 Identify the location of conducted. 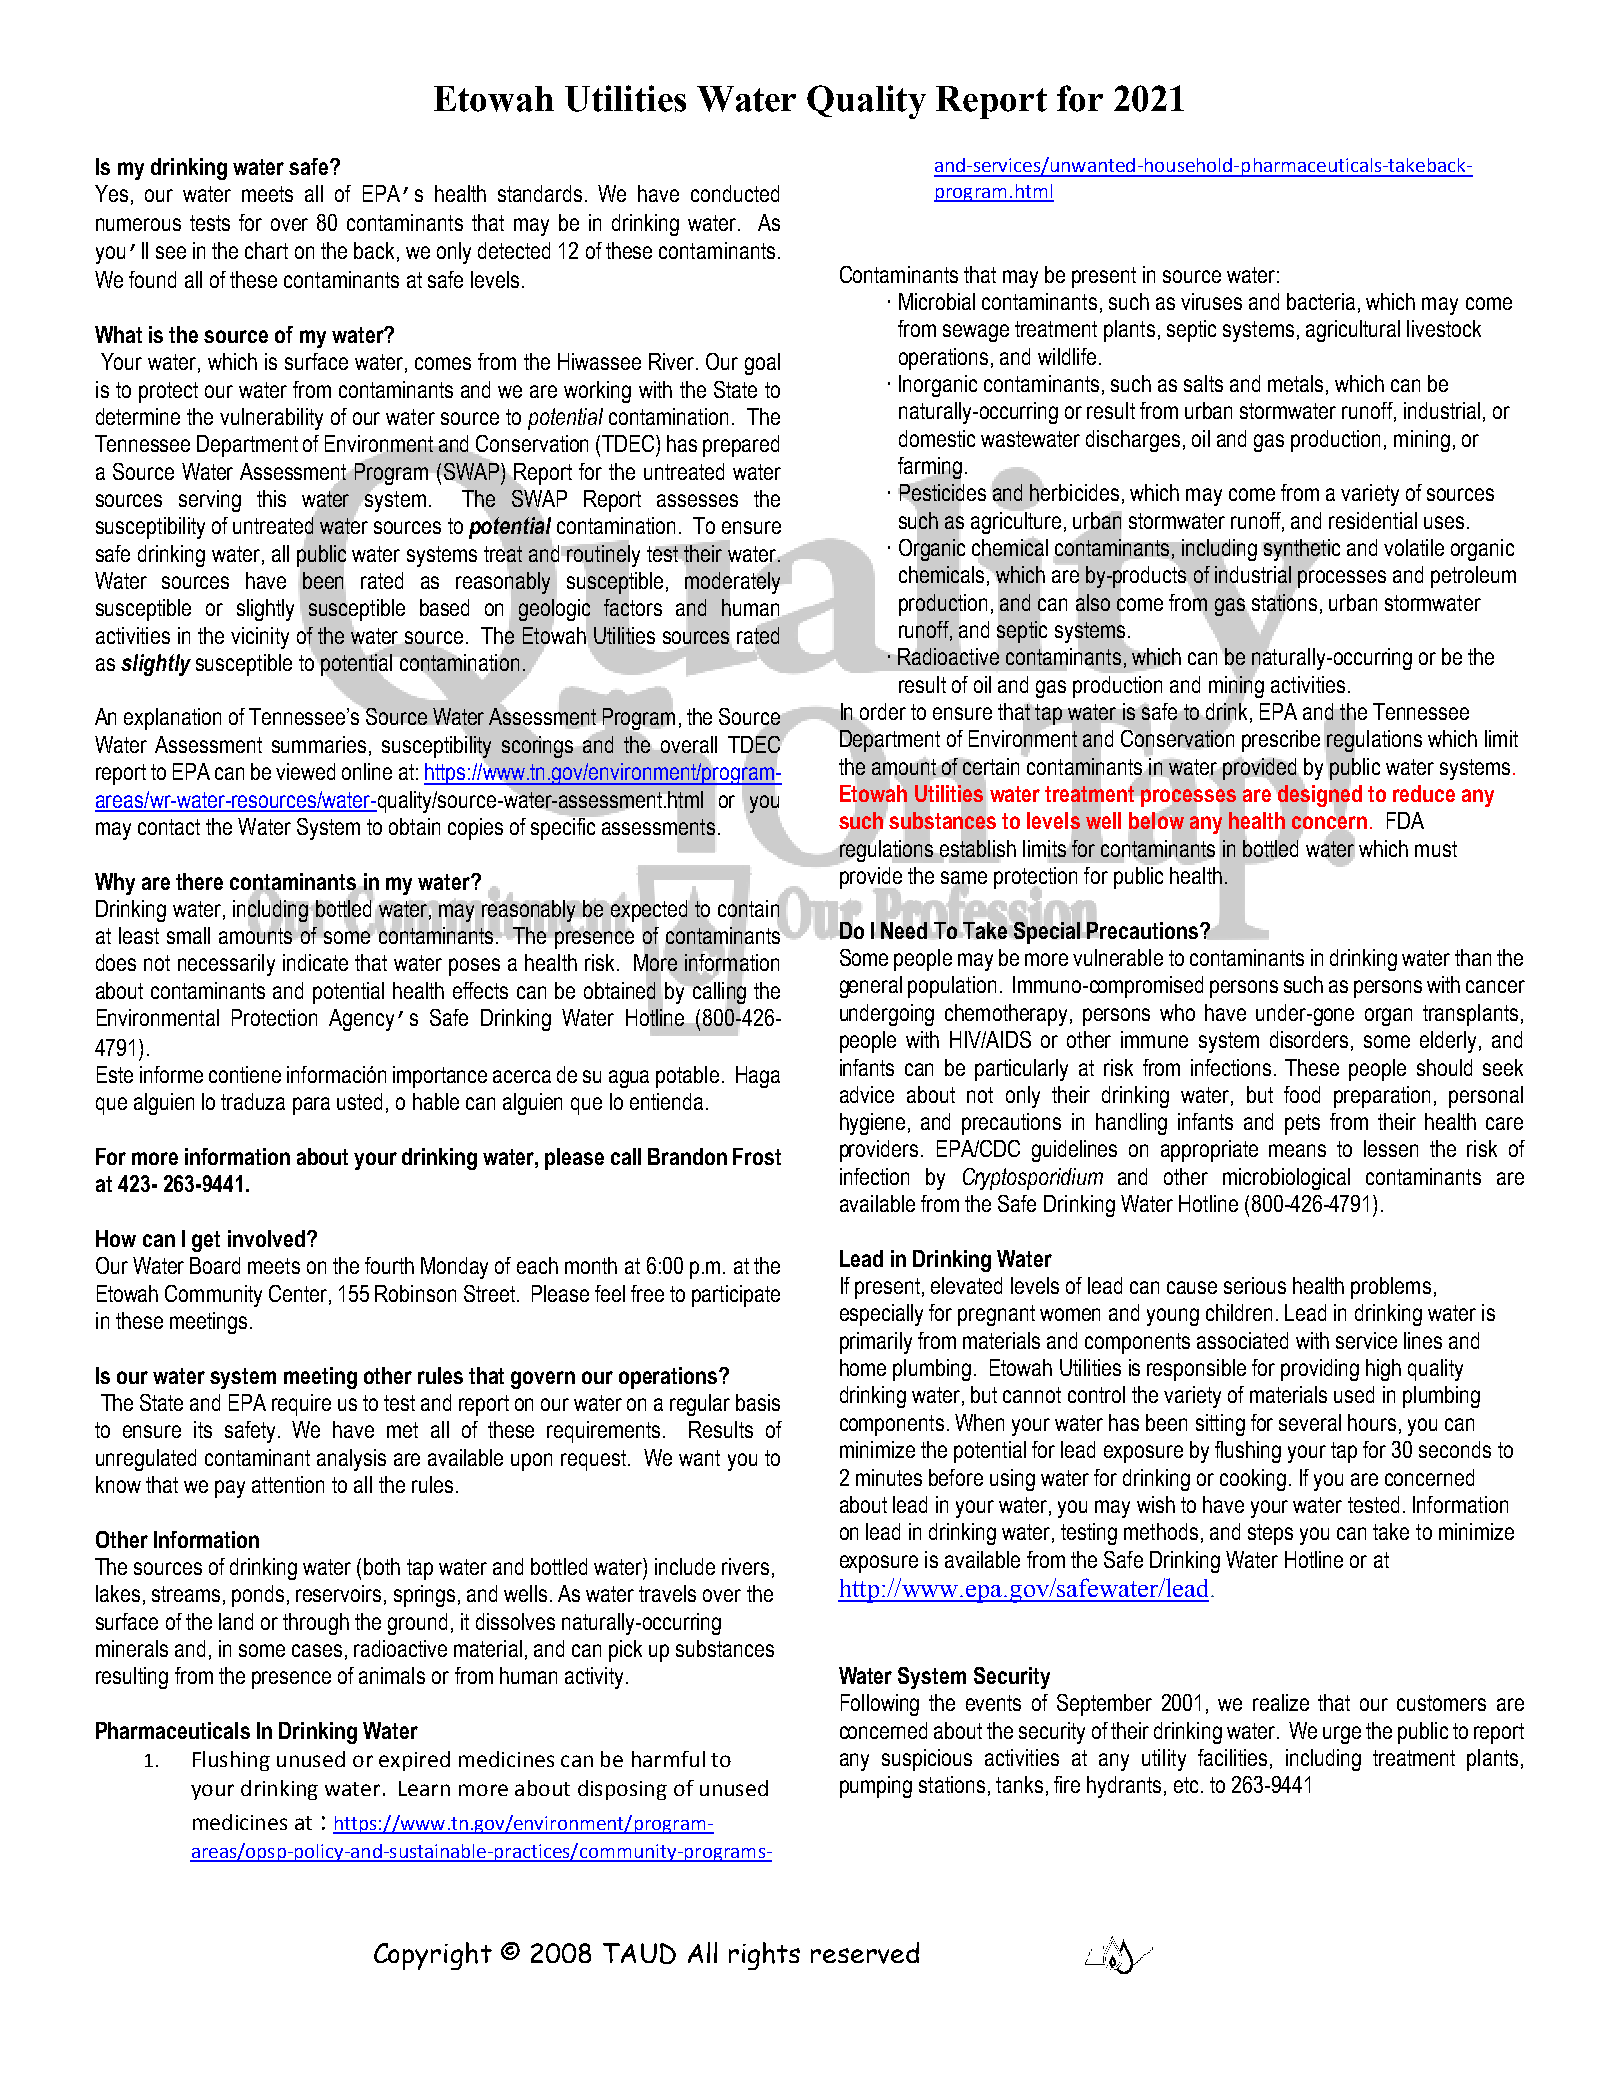
(735, 193).
